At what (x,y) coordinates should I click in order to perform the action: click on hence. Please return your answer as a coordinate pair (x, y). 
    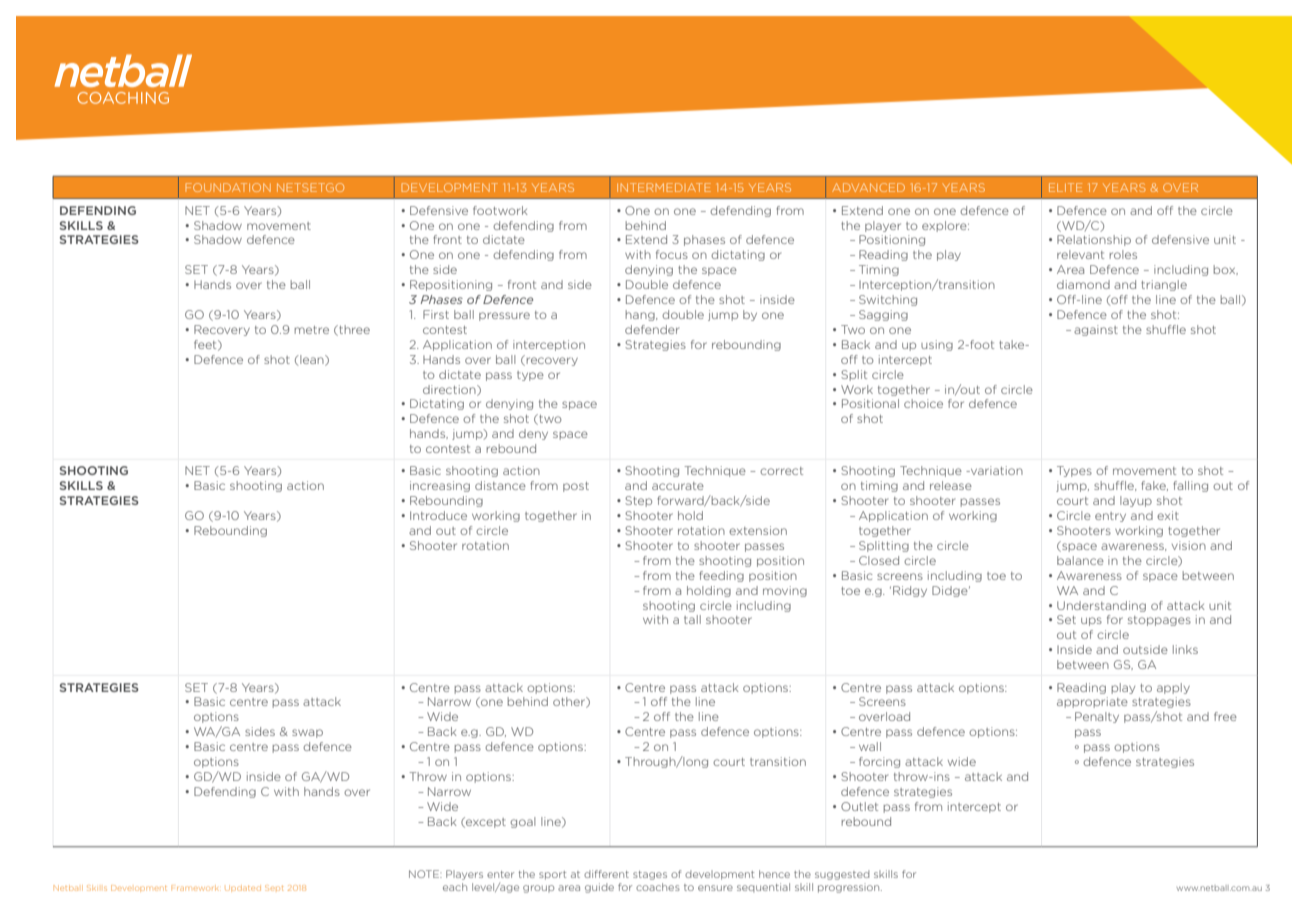
    Looking at the image, I should click on (774, 874).
